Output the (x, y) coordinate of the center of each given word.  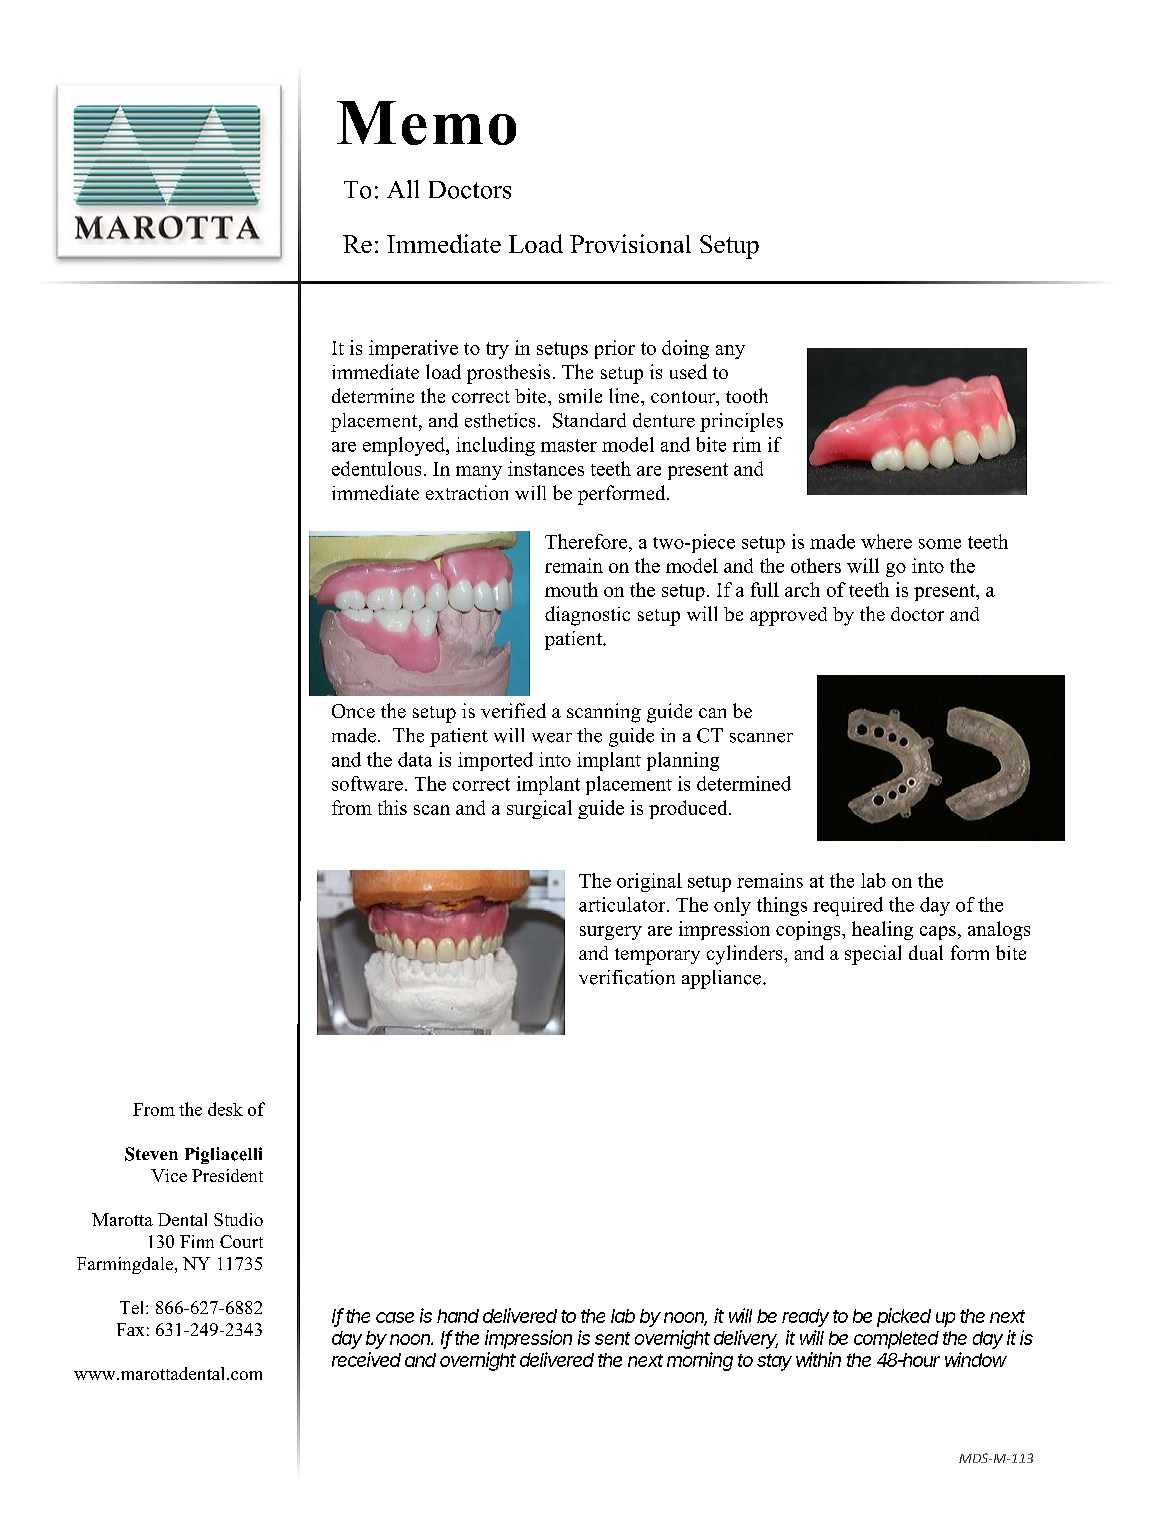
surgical (539, 809)
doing (685, 349)
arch (802, 589)
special (873, 955)
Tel (133, 1307)
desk (225, 1109)
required (848, 906)
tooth (747, 395)
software (367, 783)
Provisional (630, 243)
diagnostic (587, 616)
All (403, 189)
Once (353, 711)
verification (627, 977)
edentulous (376, 468)
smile (580, 395)
